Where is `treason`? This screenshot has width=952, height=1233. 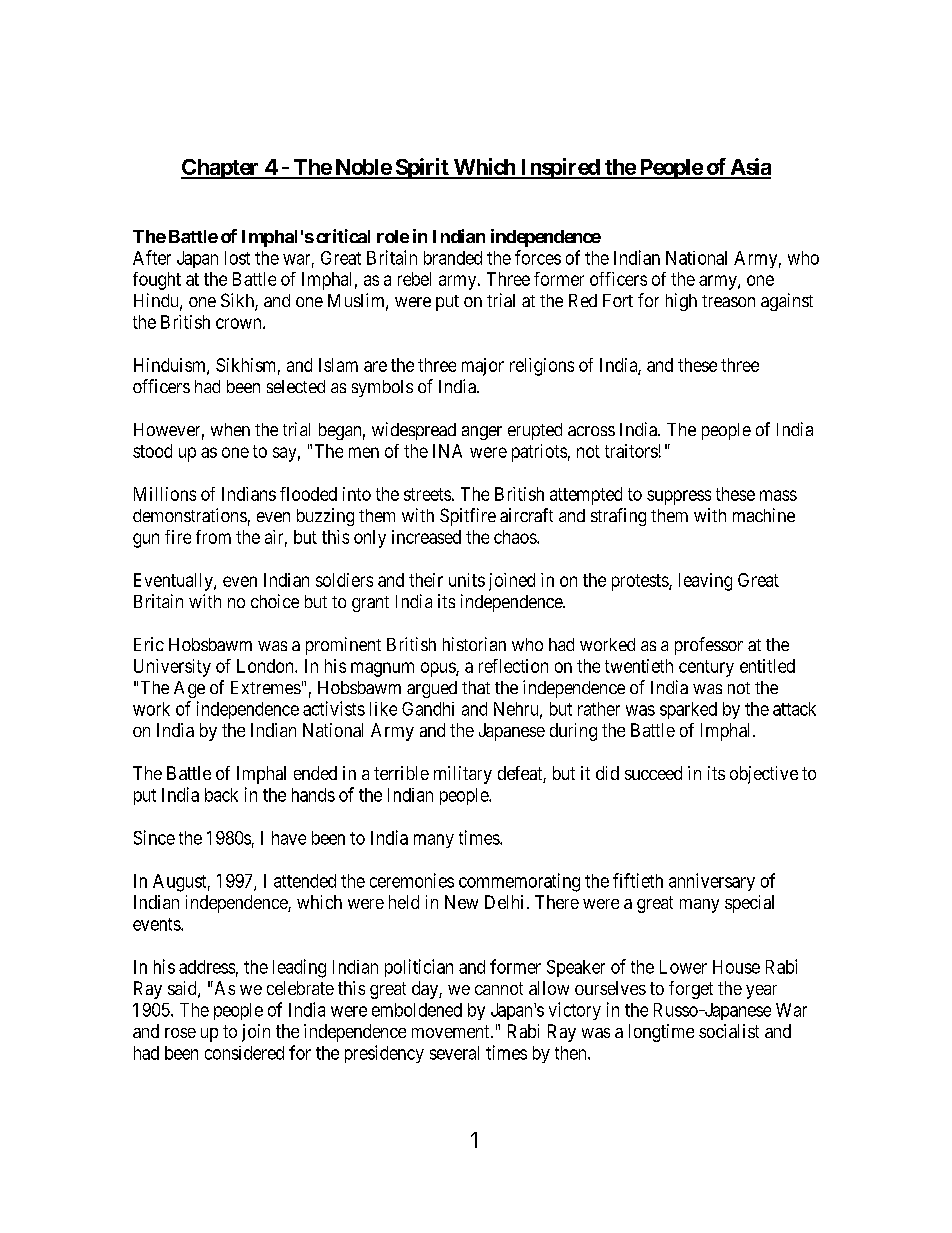 treason is located at coordinates (728, 301).
